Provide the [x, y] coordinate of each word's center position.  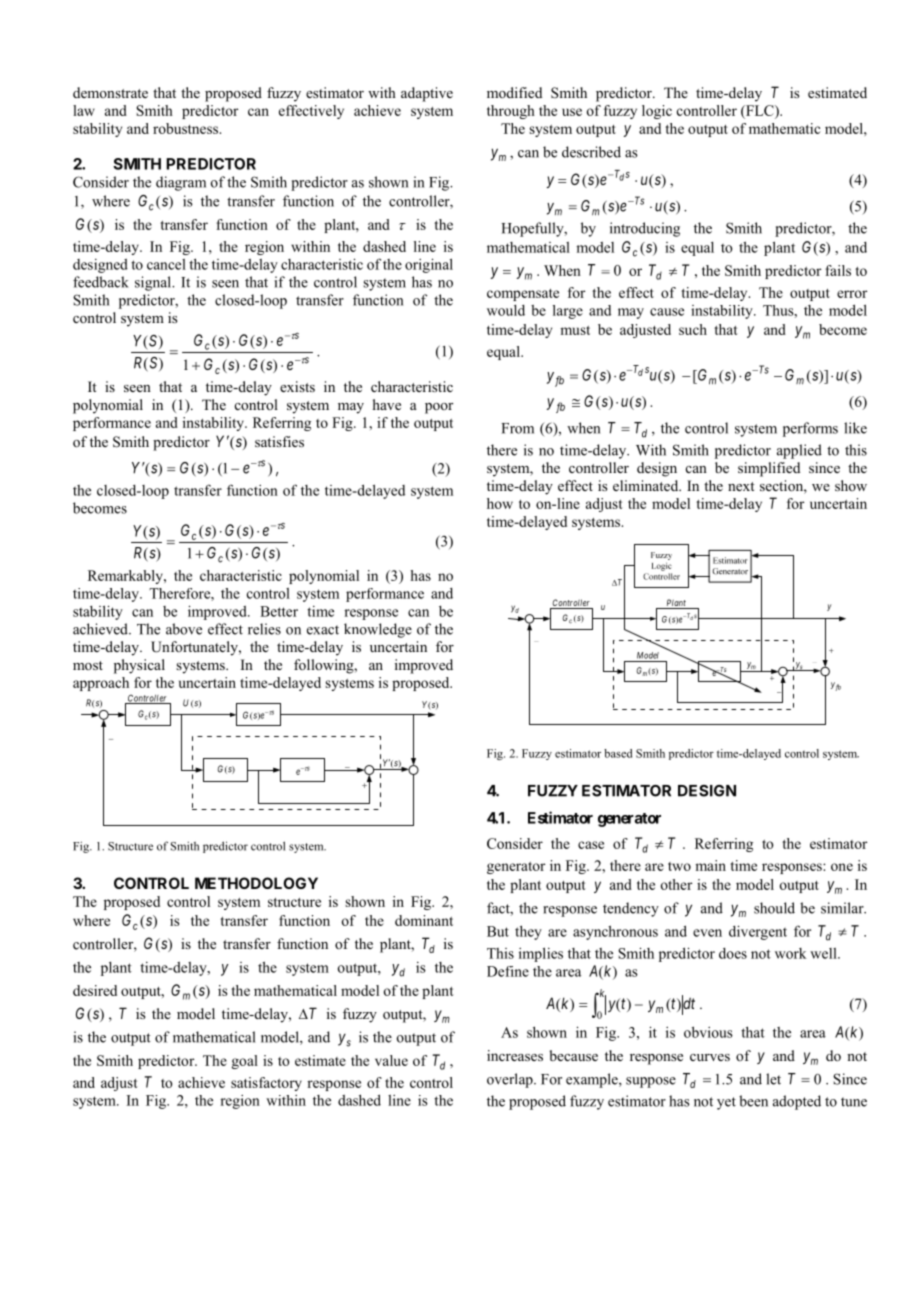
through [511, 112]
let [773, 1079]
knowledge [378, 630]
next [741, 486]
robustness [187, 128]
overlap [511, 1080]
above [184, 629]
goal [244, 1062]
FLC [760, 110]
